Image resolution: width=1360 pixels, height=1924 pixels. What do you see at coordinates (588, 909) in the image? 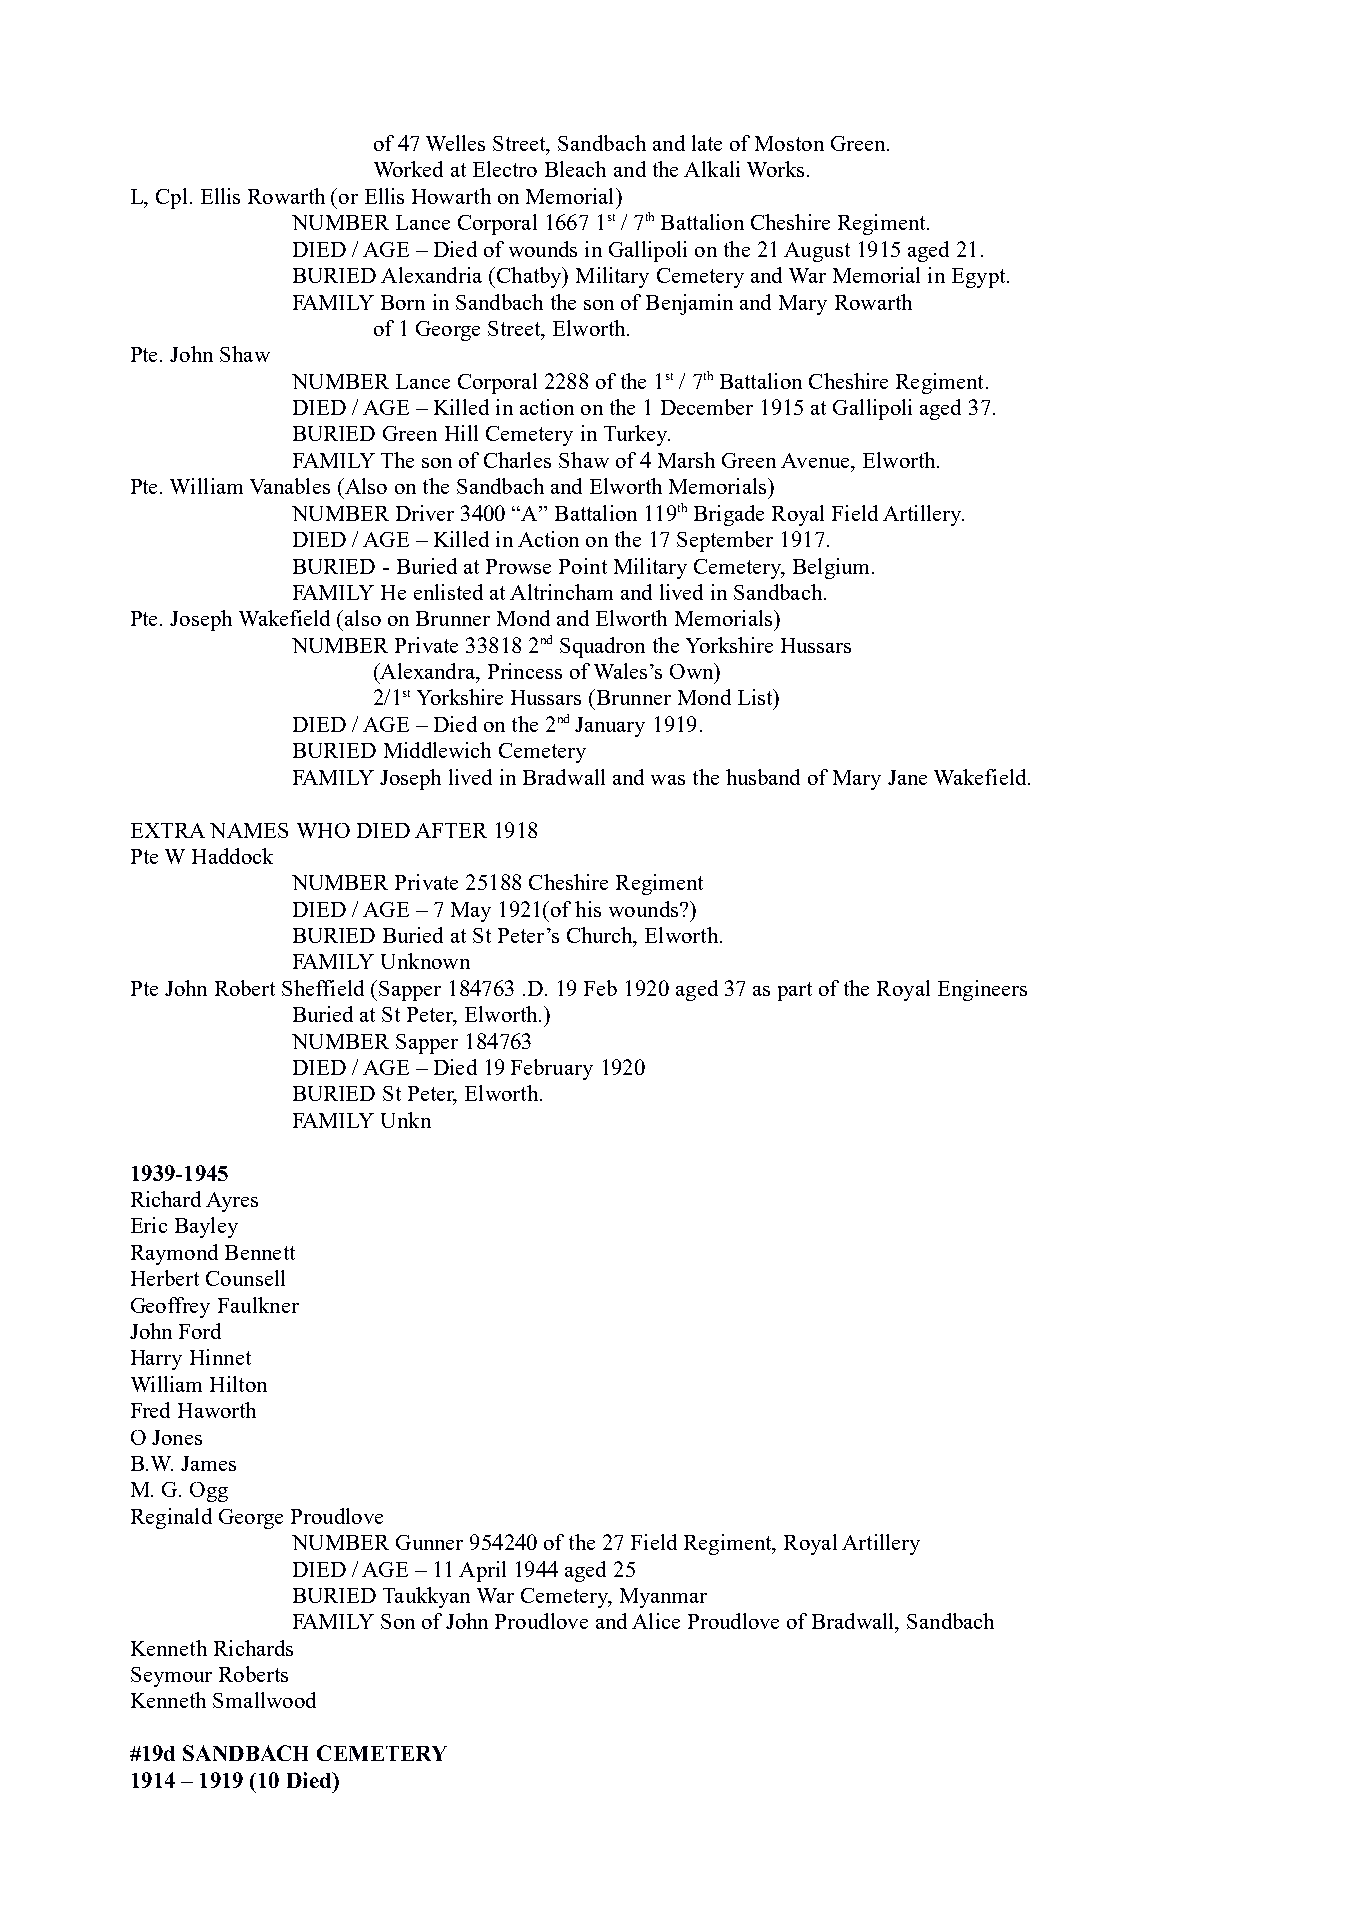
I see `his` at bounding box center [588, 909].
